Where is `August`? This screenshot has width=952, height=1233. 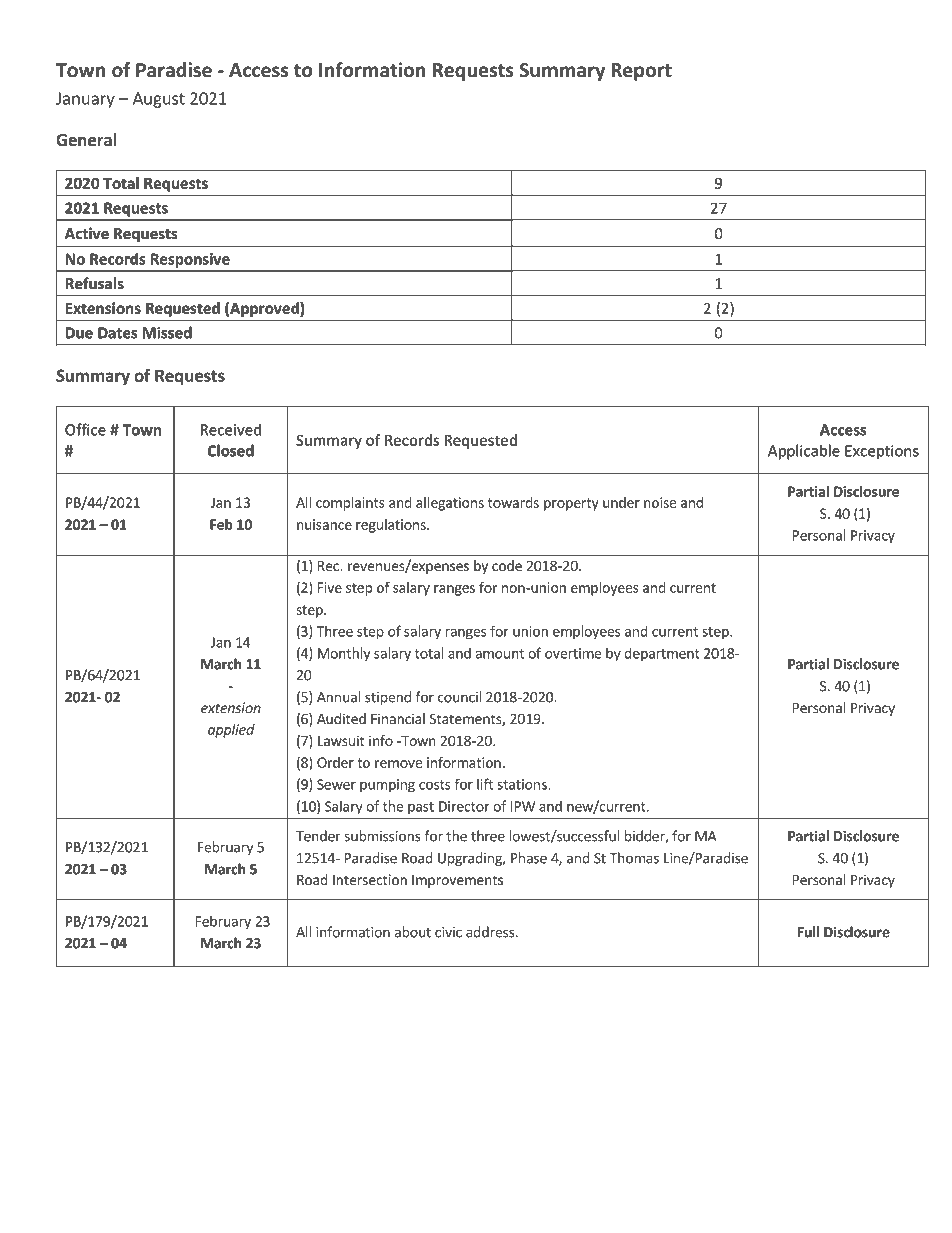 August is located at coordinates (159, 100).
